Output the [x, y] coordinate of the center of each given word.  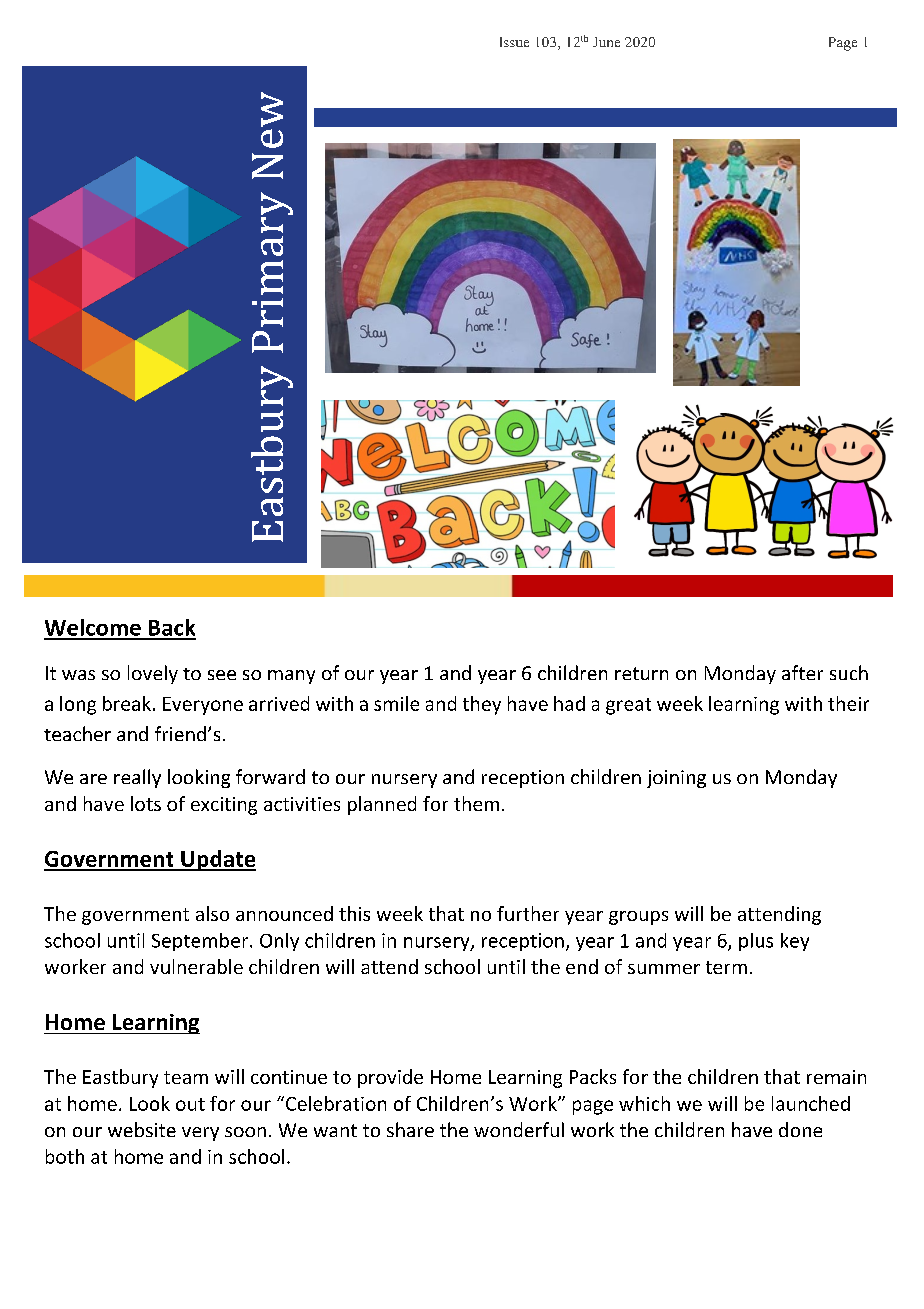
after [802, 672]
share [410, 1129]
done [800, 1129]
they [482, 705]
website [142, 1129]
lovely [153, 674]
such [849, 672]
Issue [514, 42]
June [606, 42]
